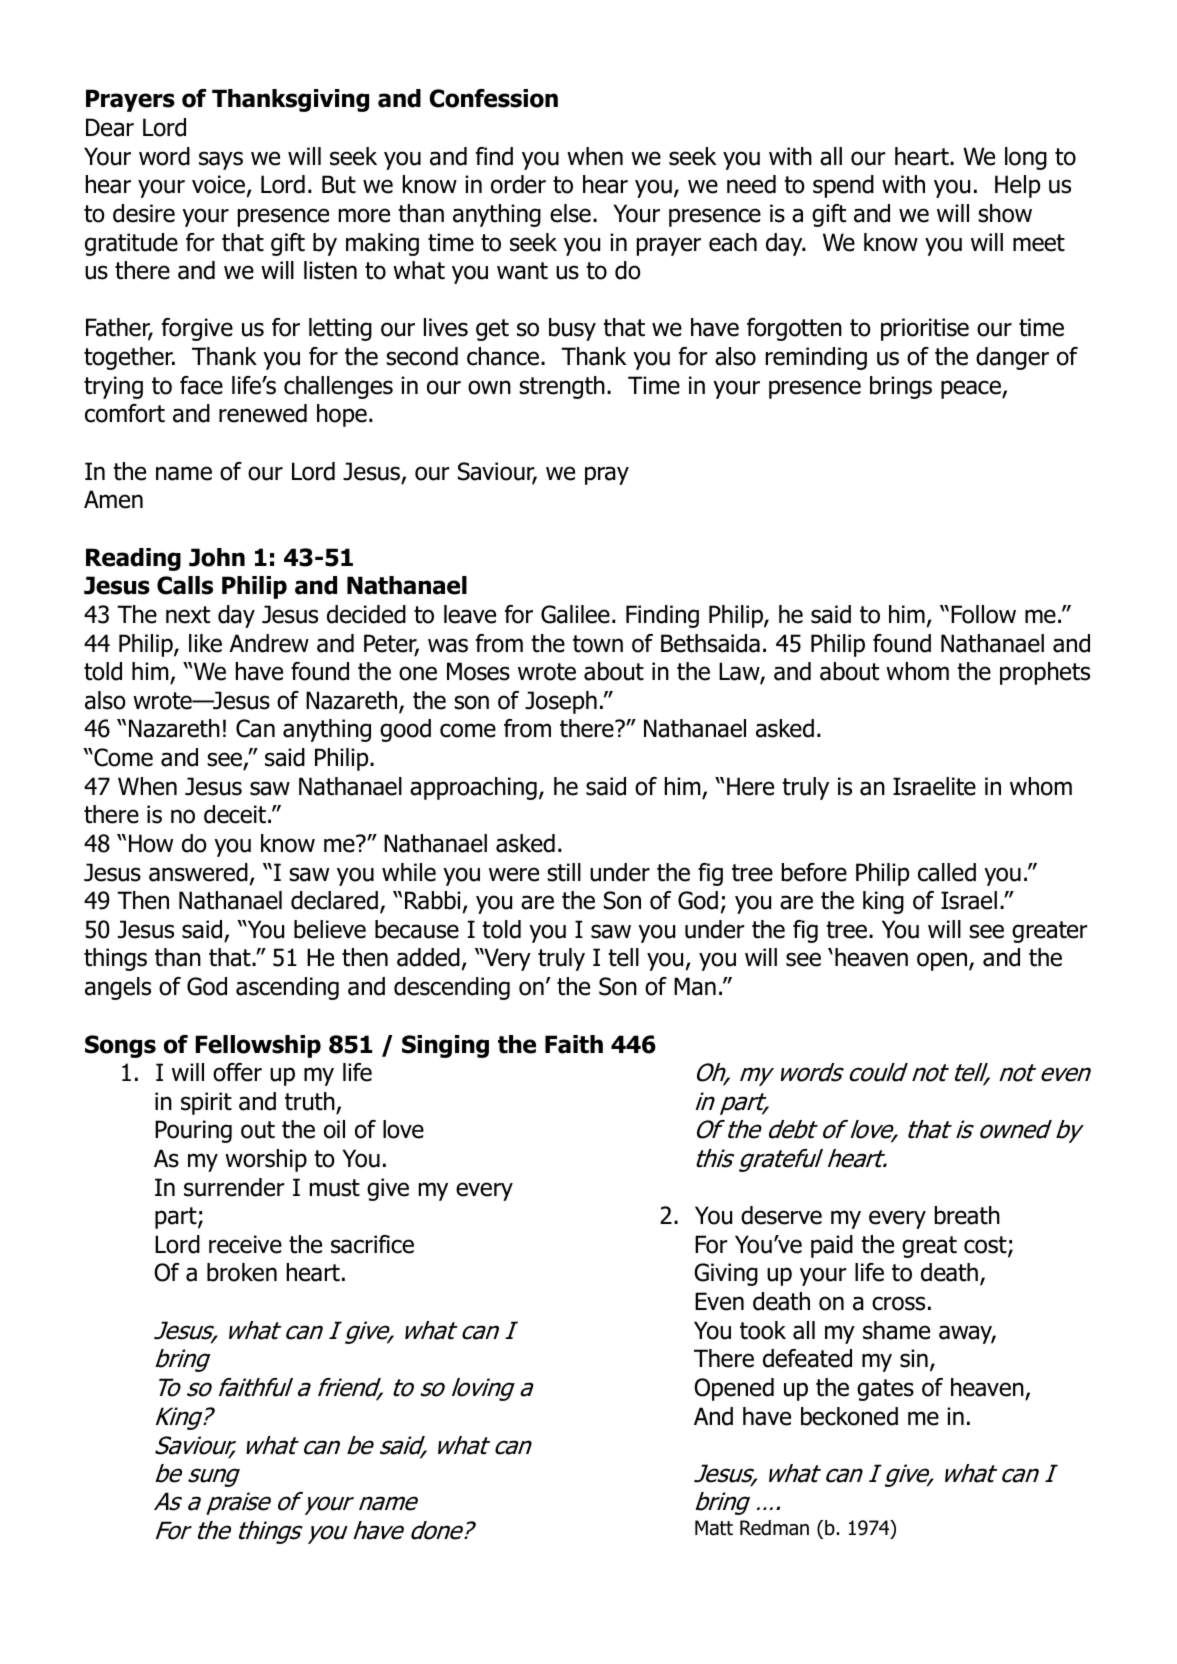 The image size is (1177, 1664). Describe the element at coordinates (947, 872) in the page. I see `called` at that location.
